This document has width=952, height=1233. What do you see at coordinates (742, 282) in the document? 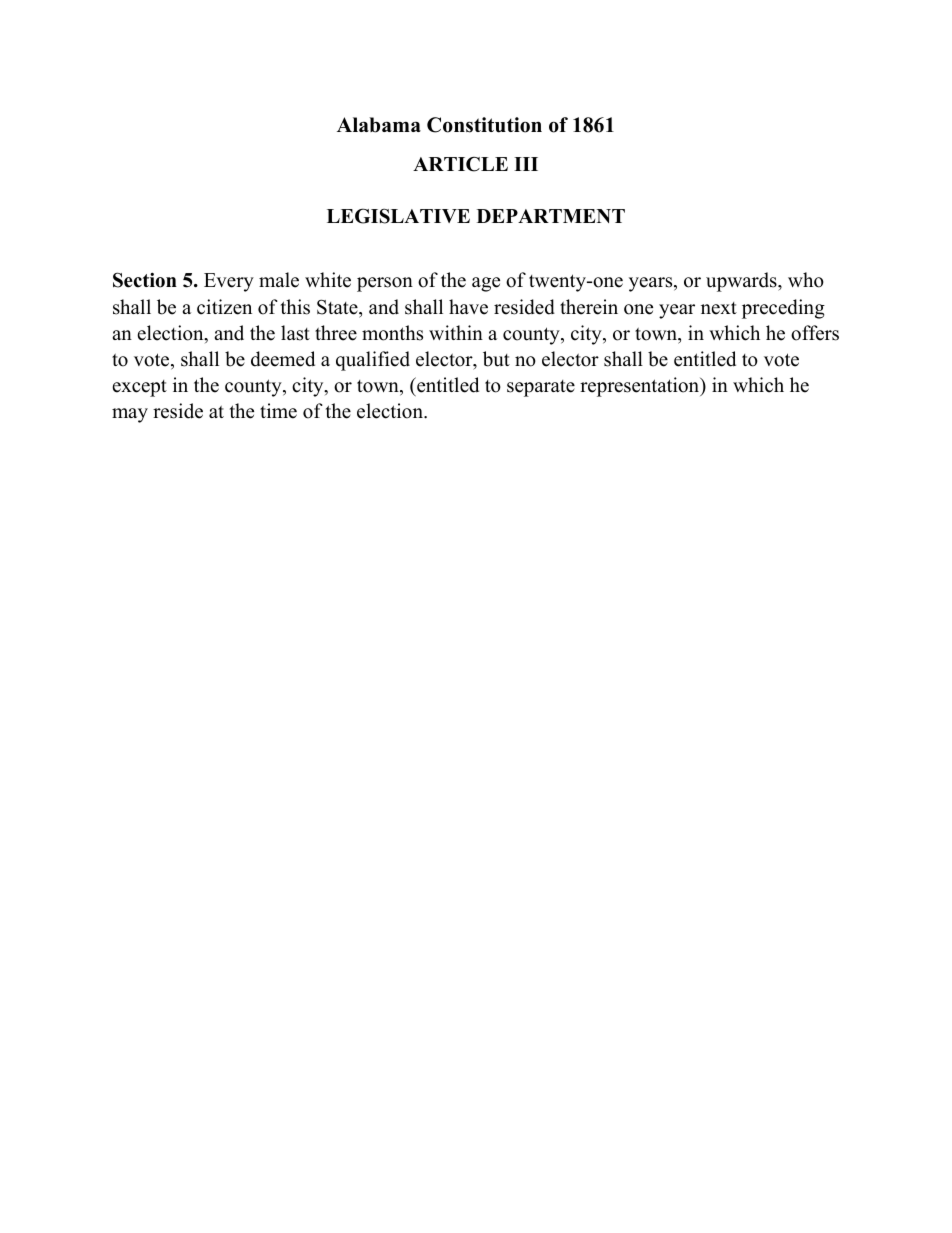
I see `upwards` at bounding box center [742, 282].
